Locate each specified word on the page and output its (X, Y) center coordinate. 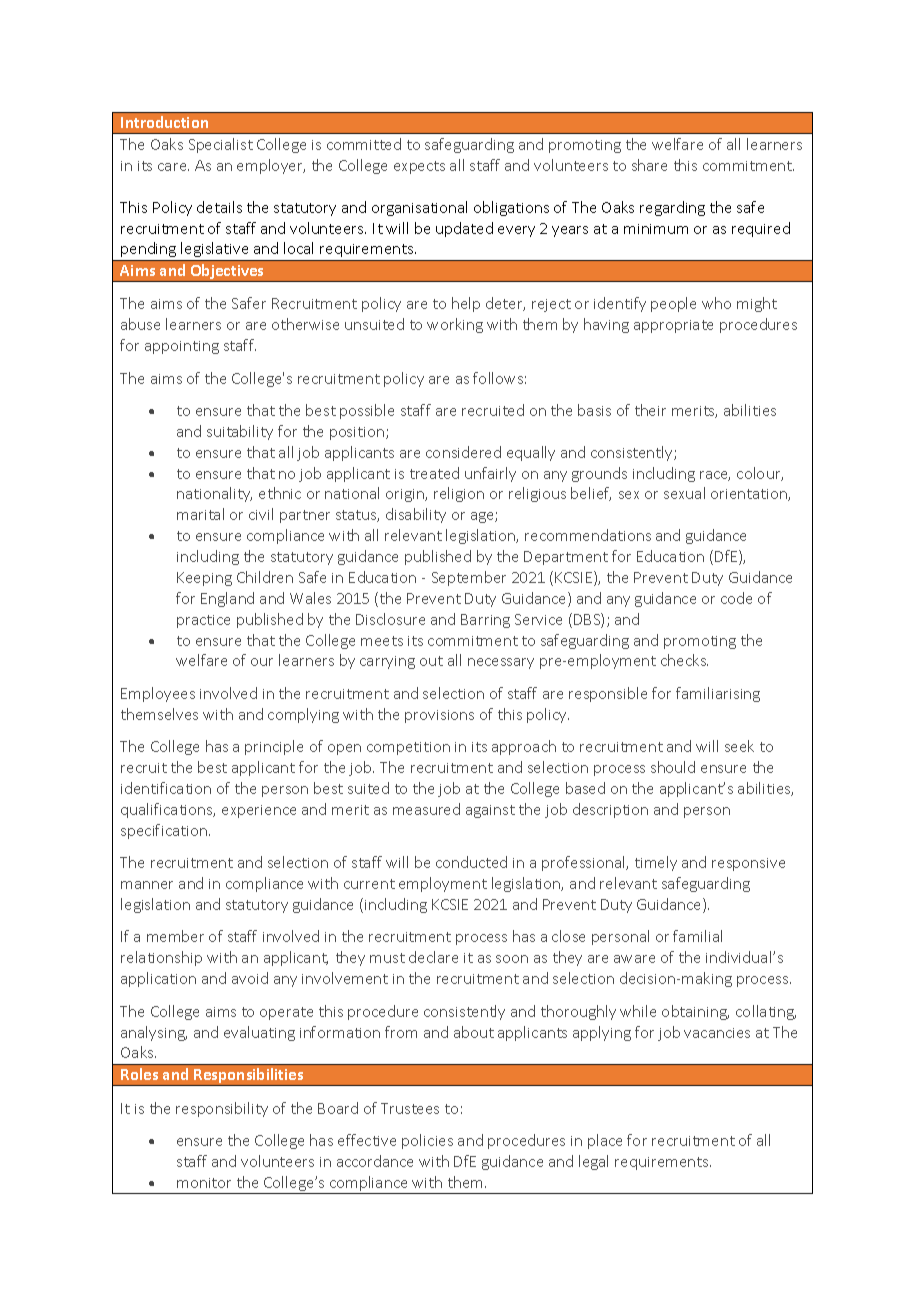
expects (419, 167)
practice (203, 621)
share (649, 165)
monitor (204, 1183)
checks (684, 660)
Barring (485, 621)
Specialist (221, 145)
